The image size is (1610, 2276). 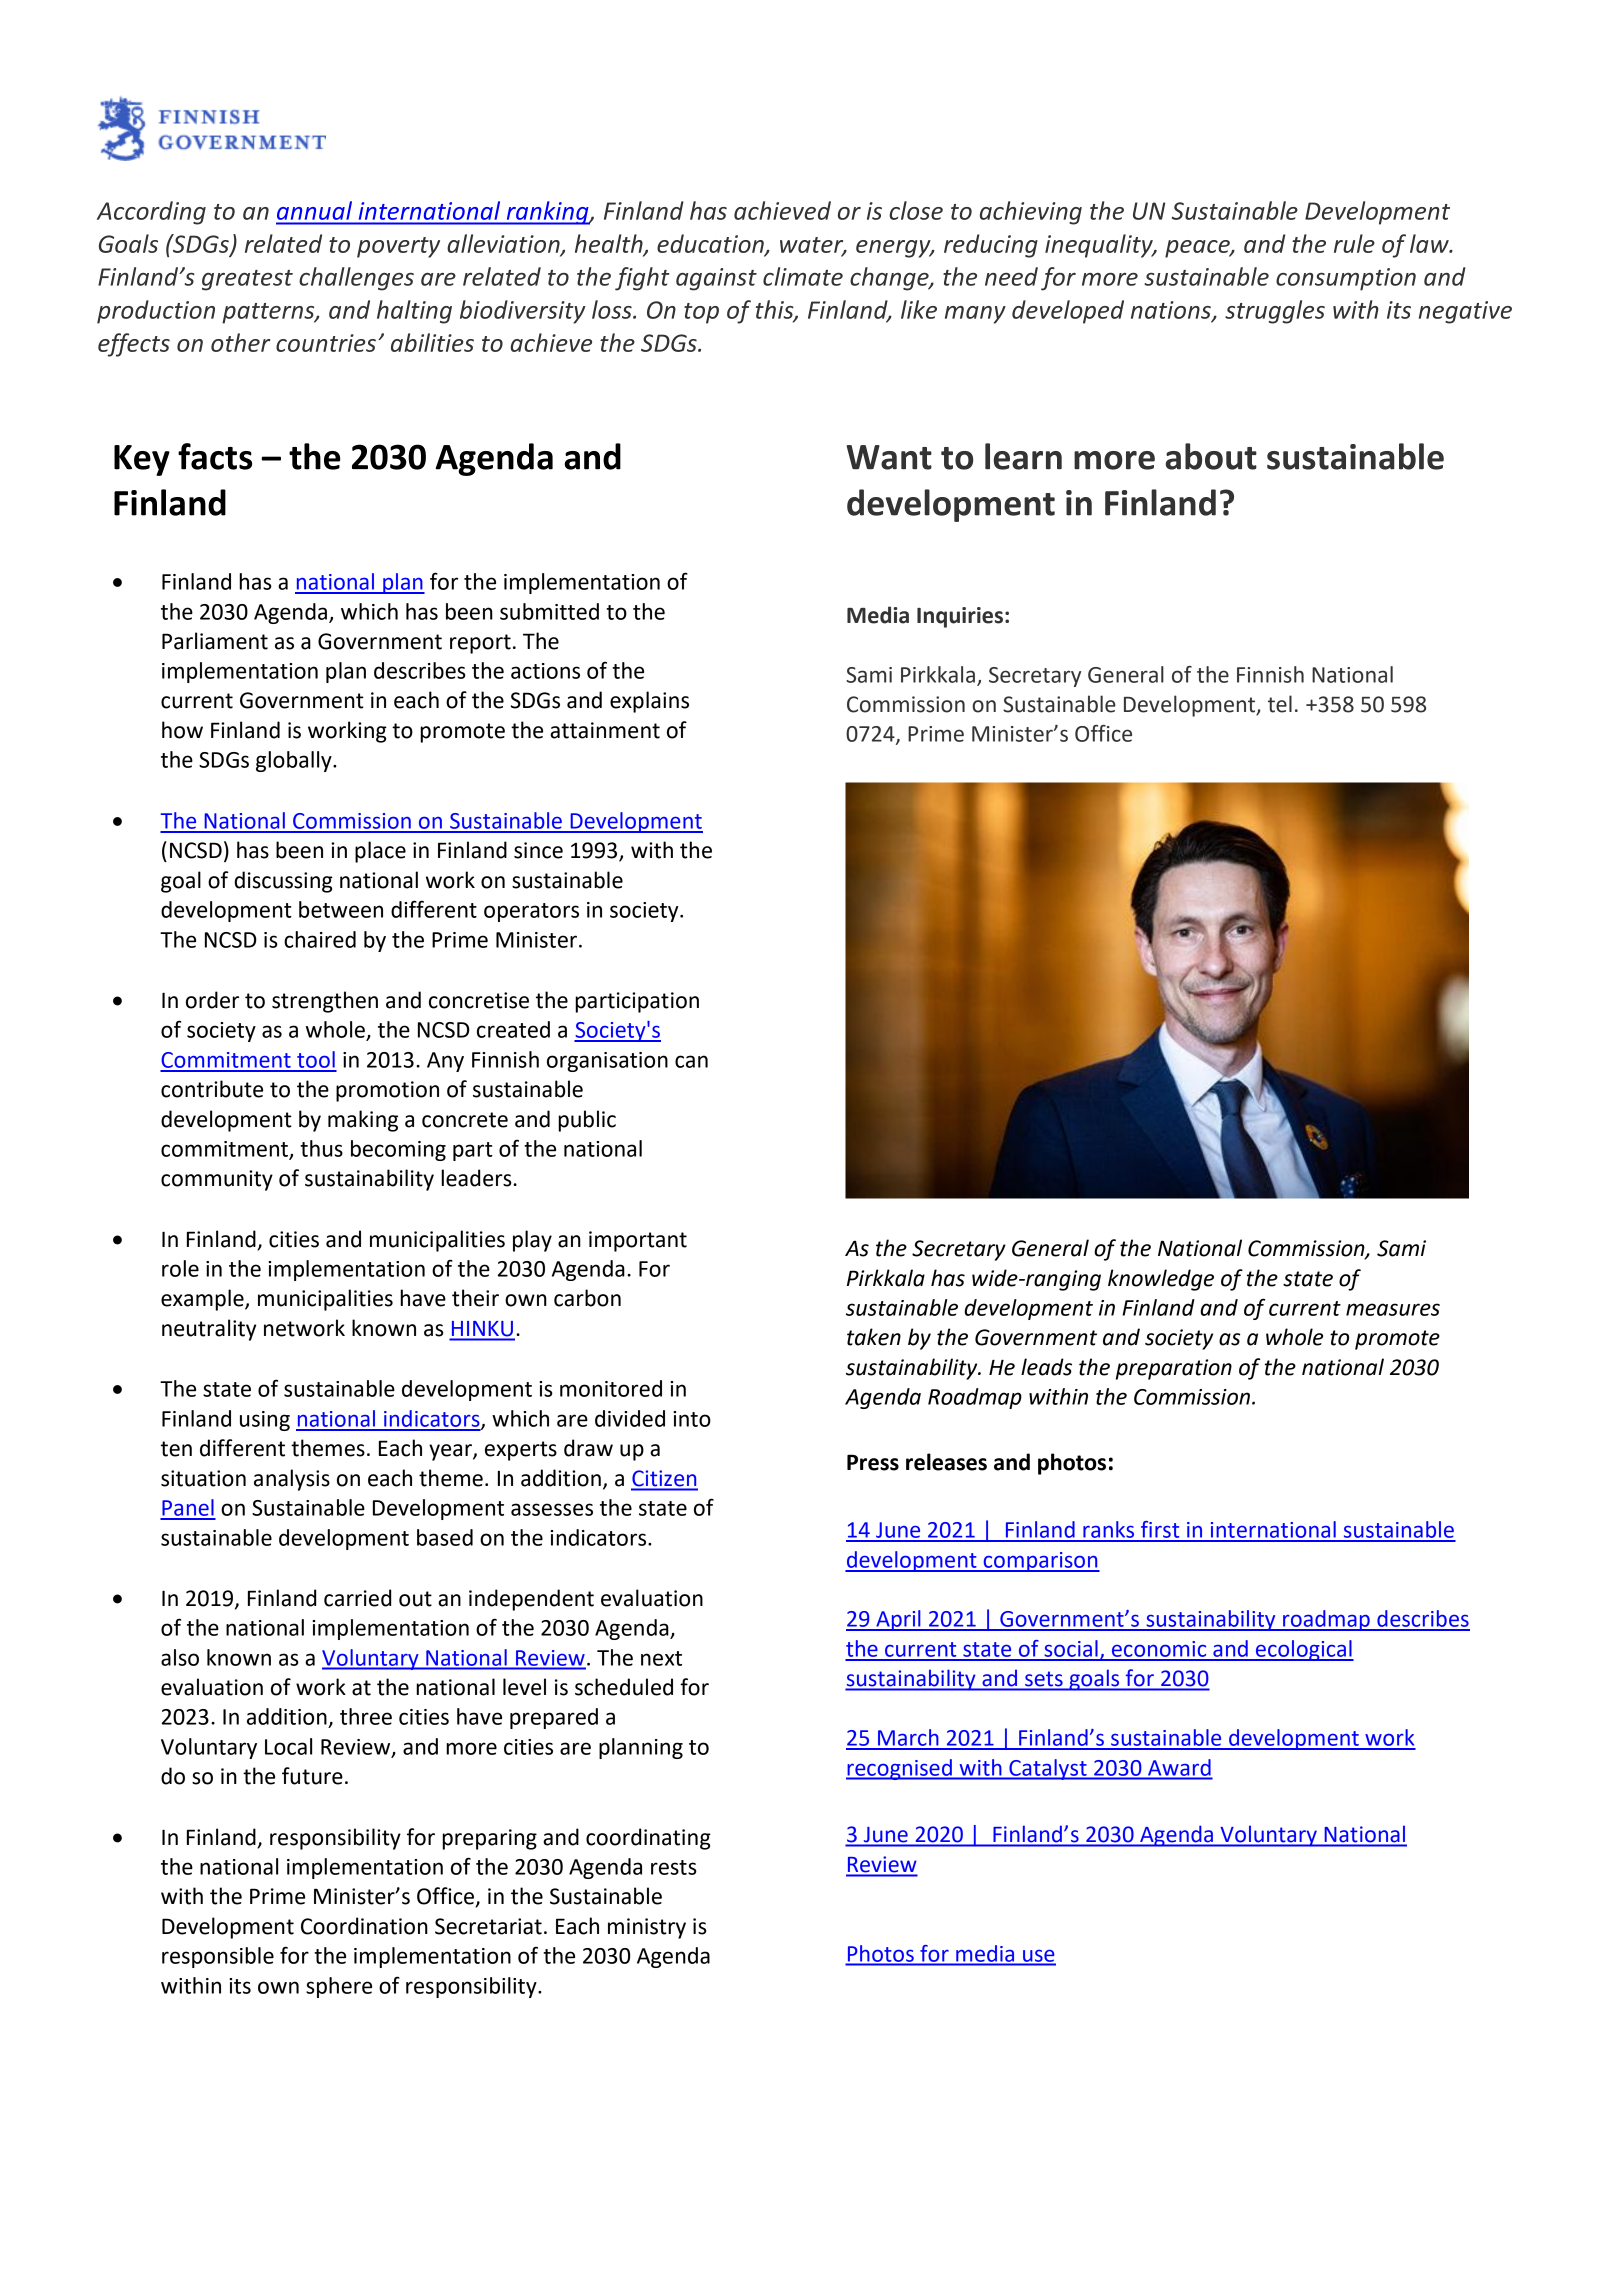 What do you see at coordinates (873, 1462) in the screenshot?
I see `Press` at bounding box center [873, 1462].
